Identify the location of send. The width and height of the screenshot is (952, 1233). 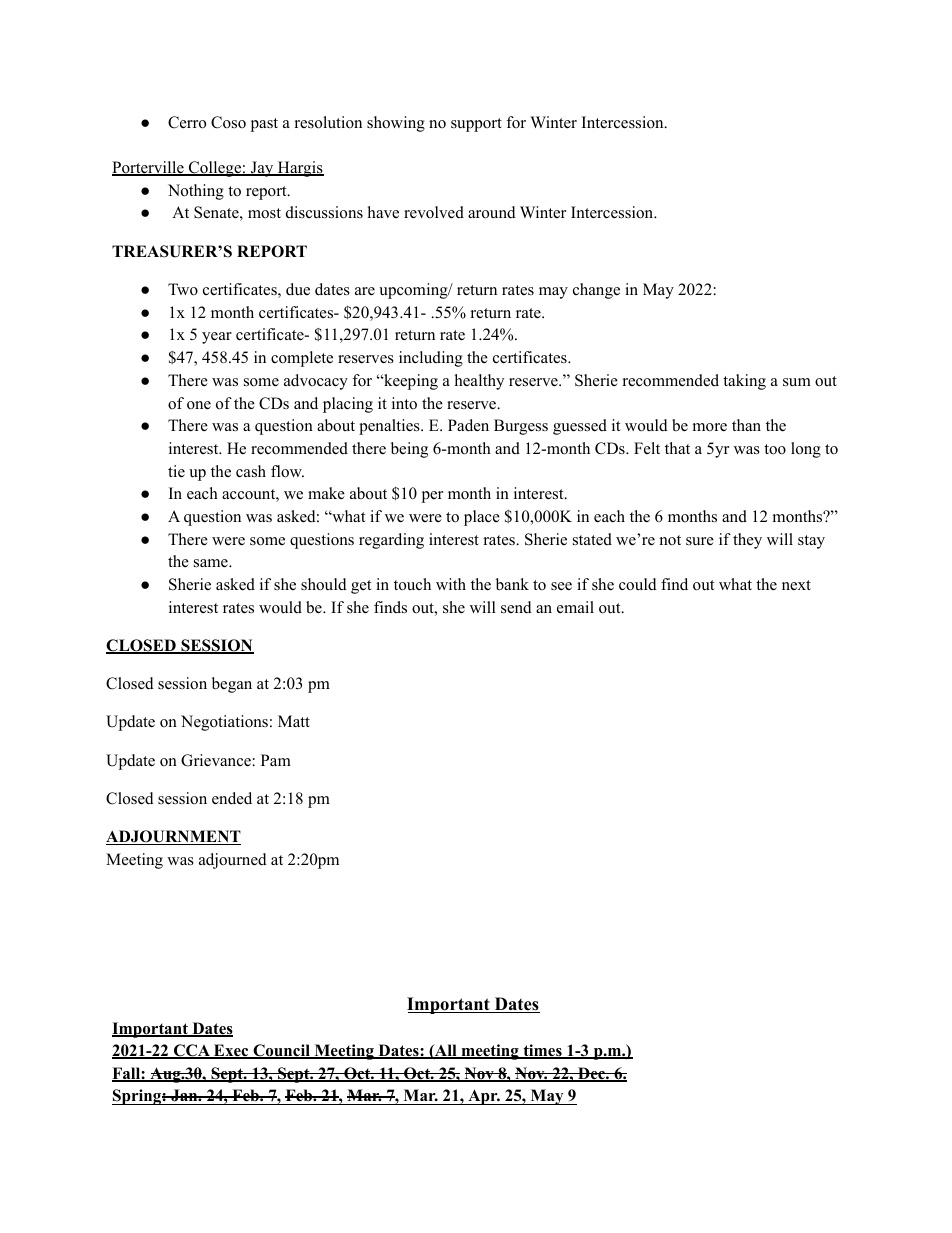
(516, 607).
